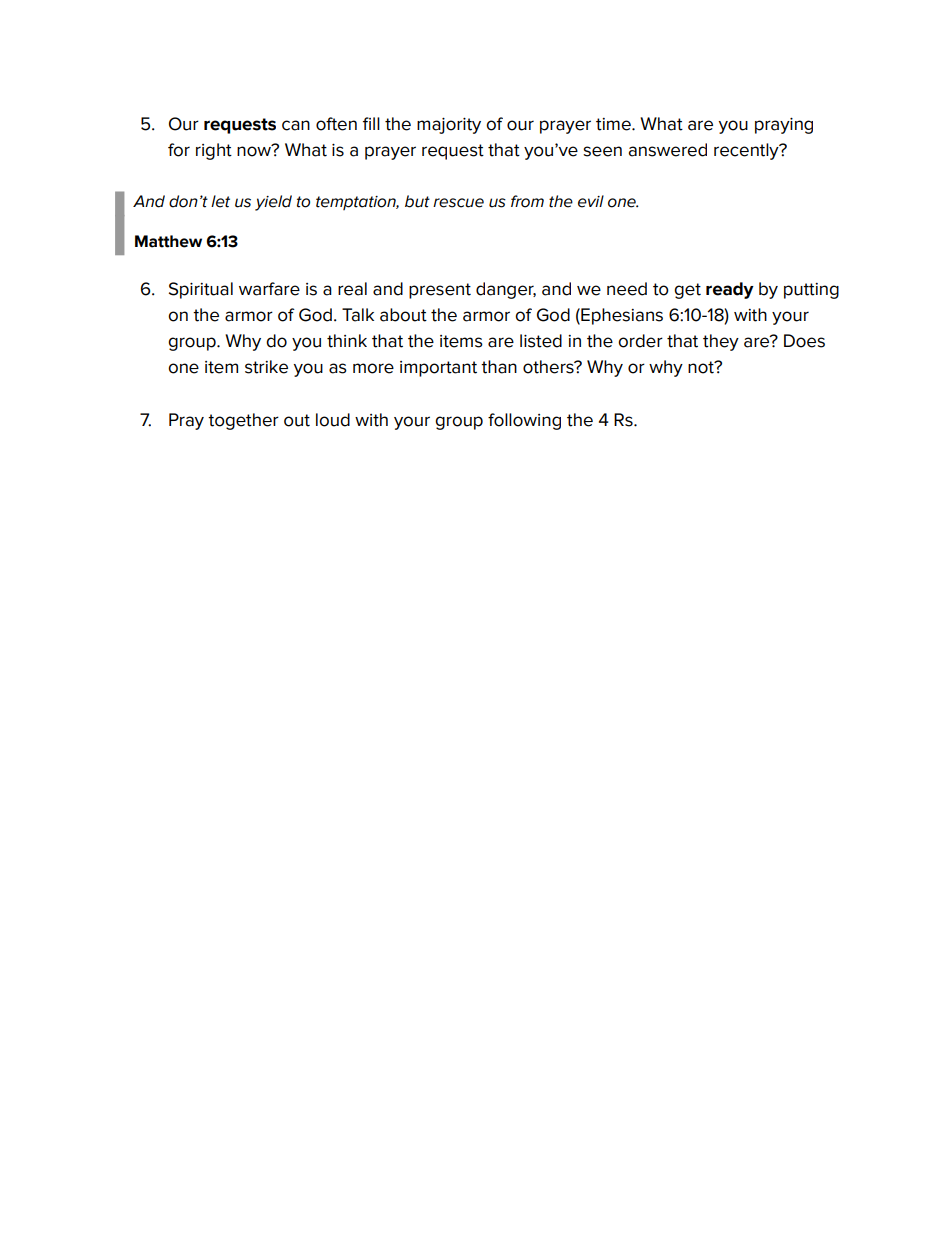 The width and height of the page is (952, 1233). I want to click on majority, so click(449, 126).
